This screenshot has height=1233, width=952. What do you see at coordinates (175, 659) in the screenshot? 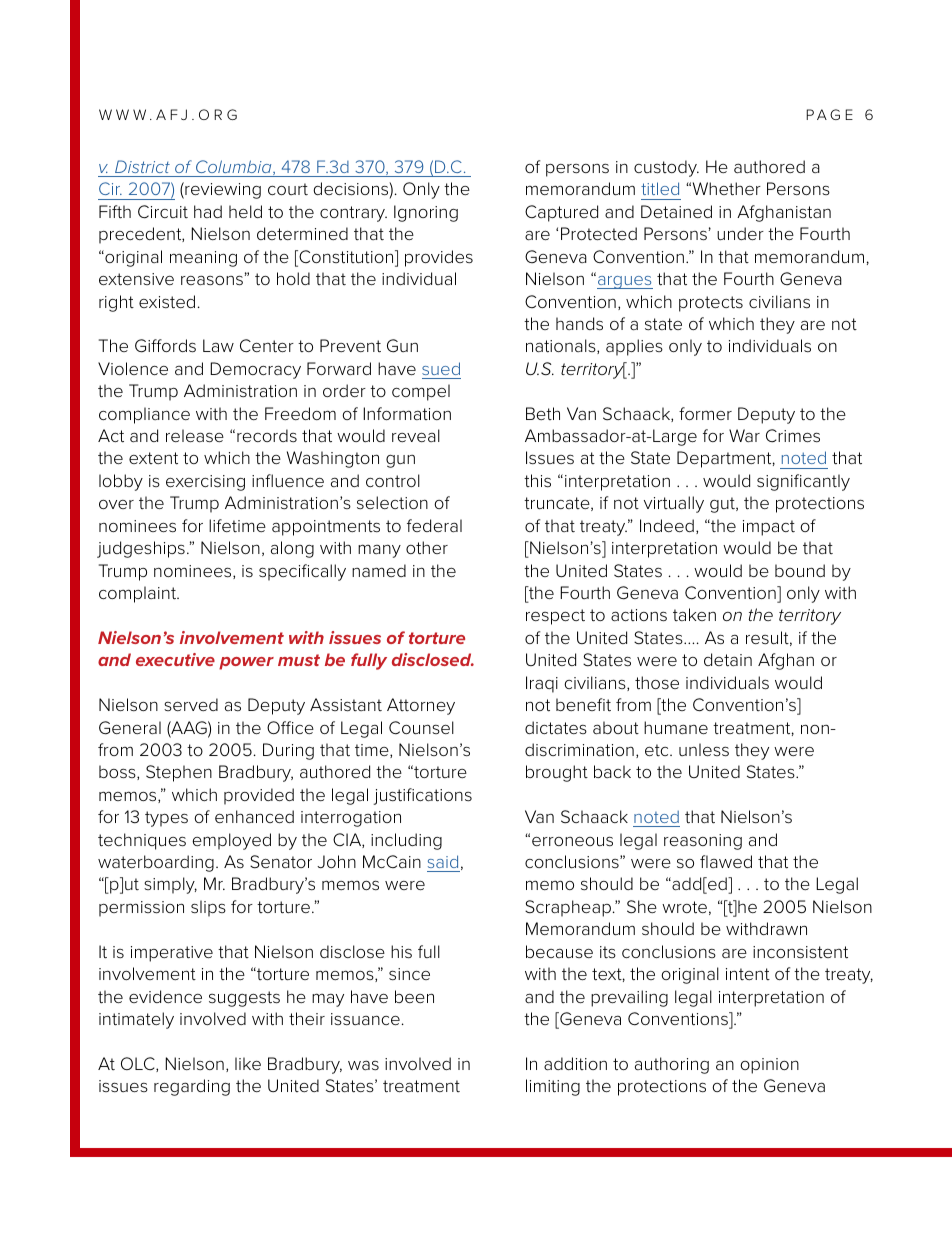
I see `executive` at bounding box center [175, 659].
